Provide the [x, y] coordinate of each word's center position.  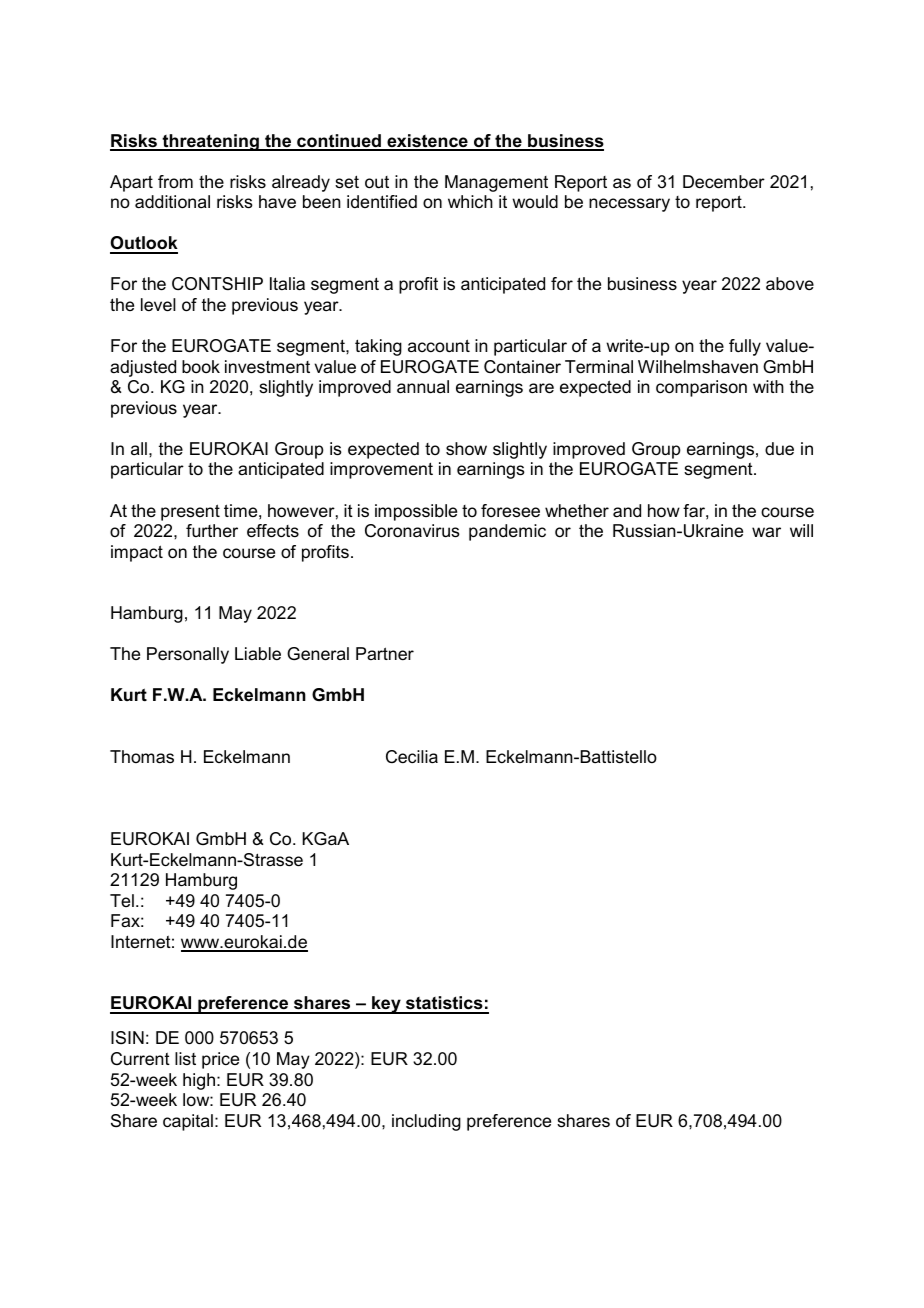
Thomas [142, 756]
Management [496, 183]
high [199, 1081]
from [175, 181]
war [766, 532]
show [466, 449]
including [426, 1122]
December [724, 182]
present [190, 512]
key [386, 1005]
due [779, 448]
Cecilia [412, 757]
